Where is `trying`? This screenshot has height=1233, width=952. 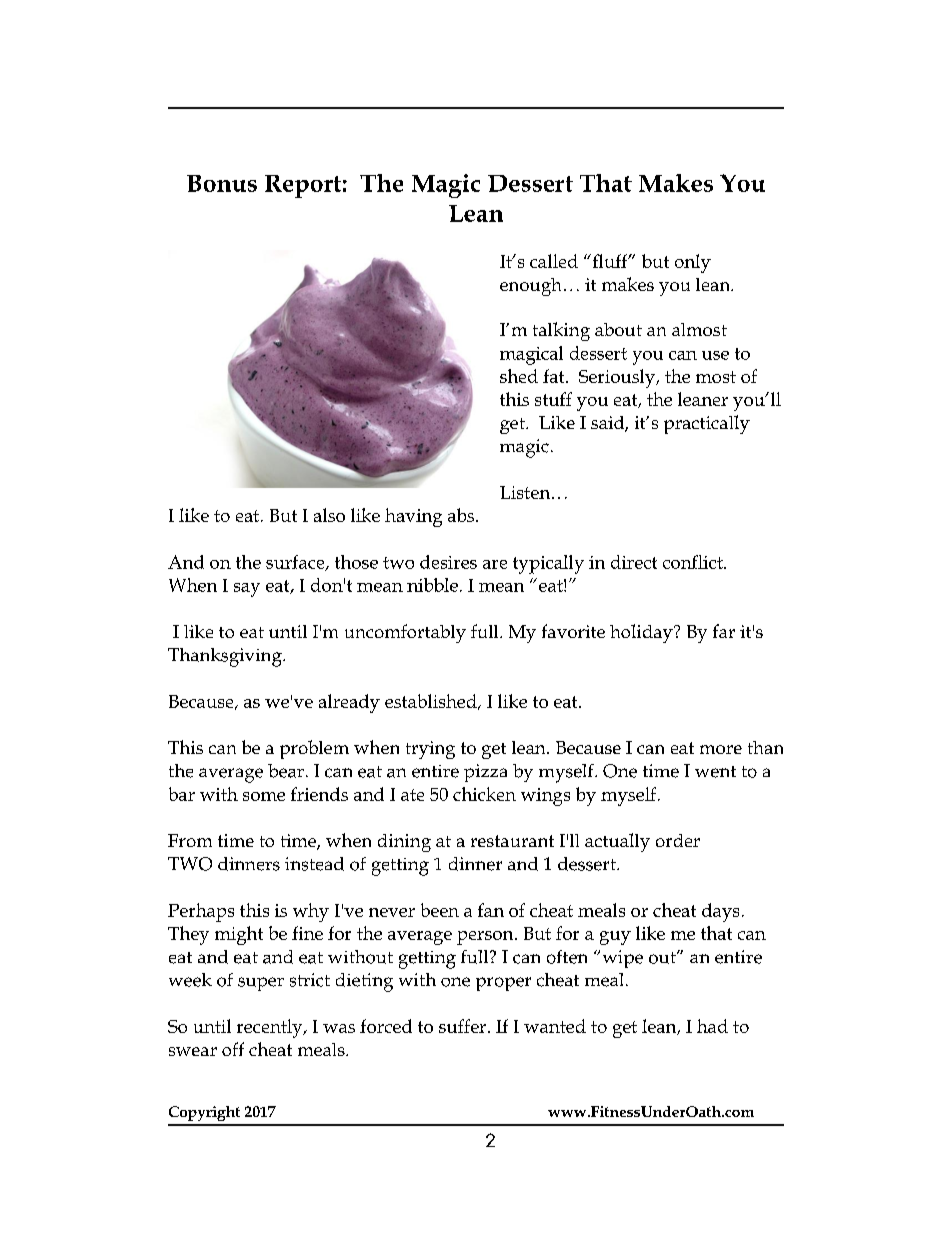 trying is located at coordinates (430, 750).
